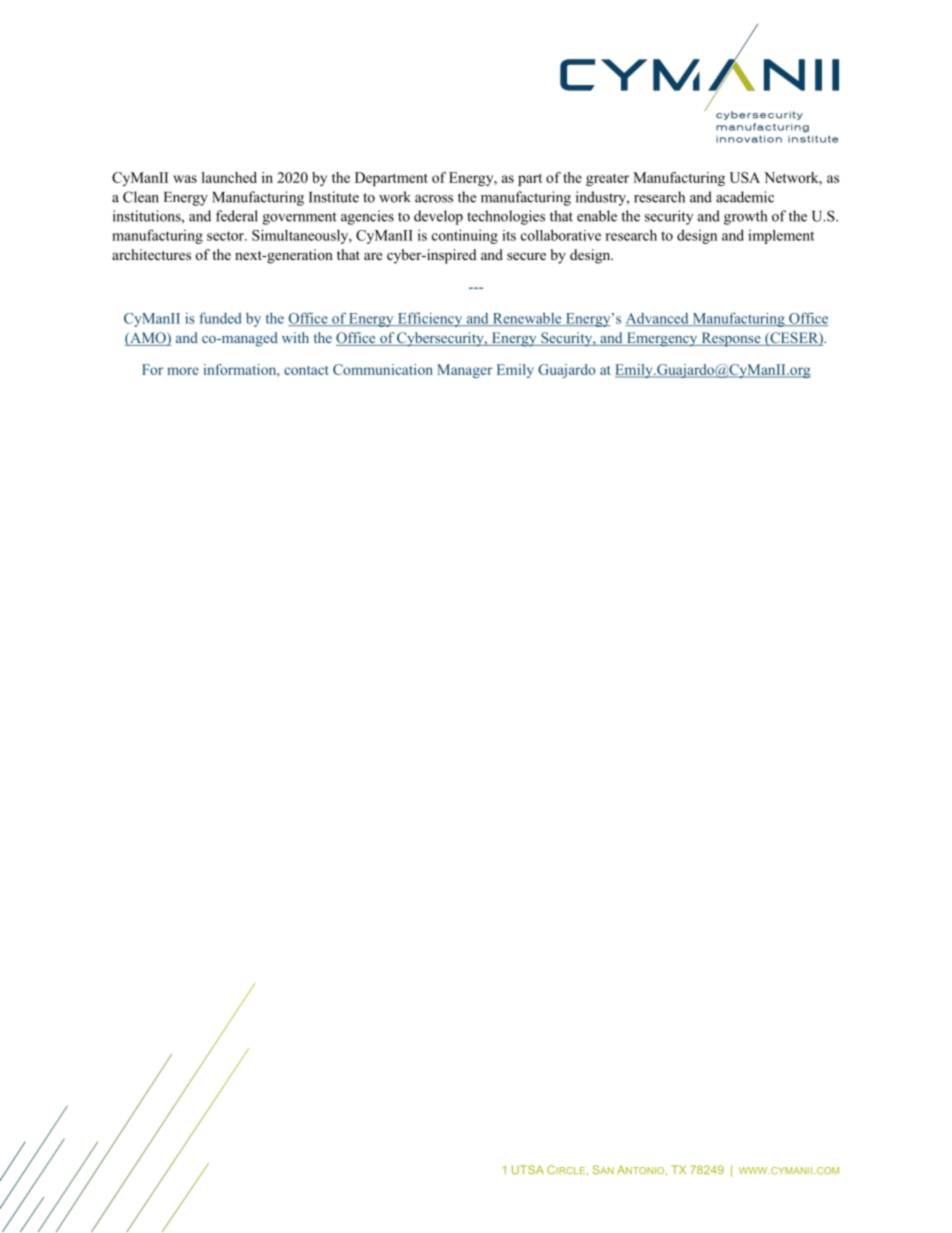  What do you see at coordinates (781, 237) in the screenshot?
I see `implement` at bounding box center [781, 237].
